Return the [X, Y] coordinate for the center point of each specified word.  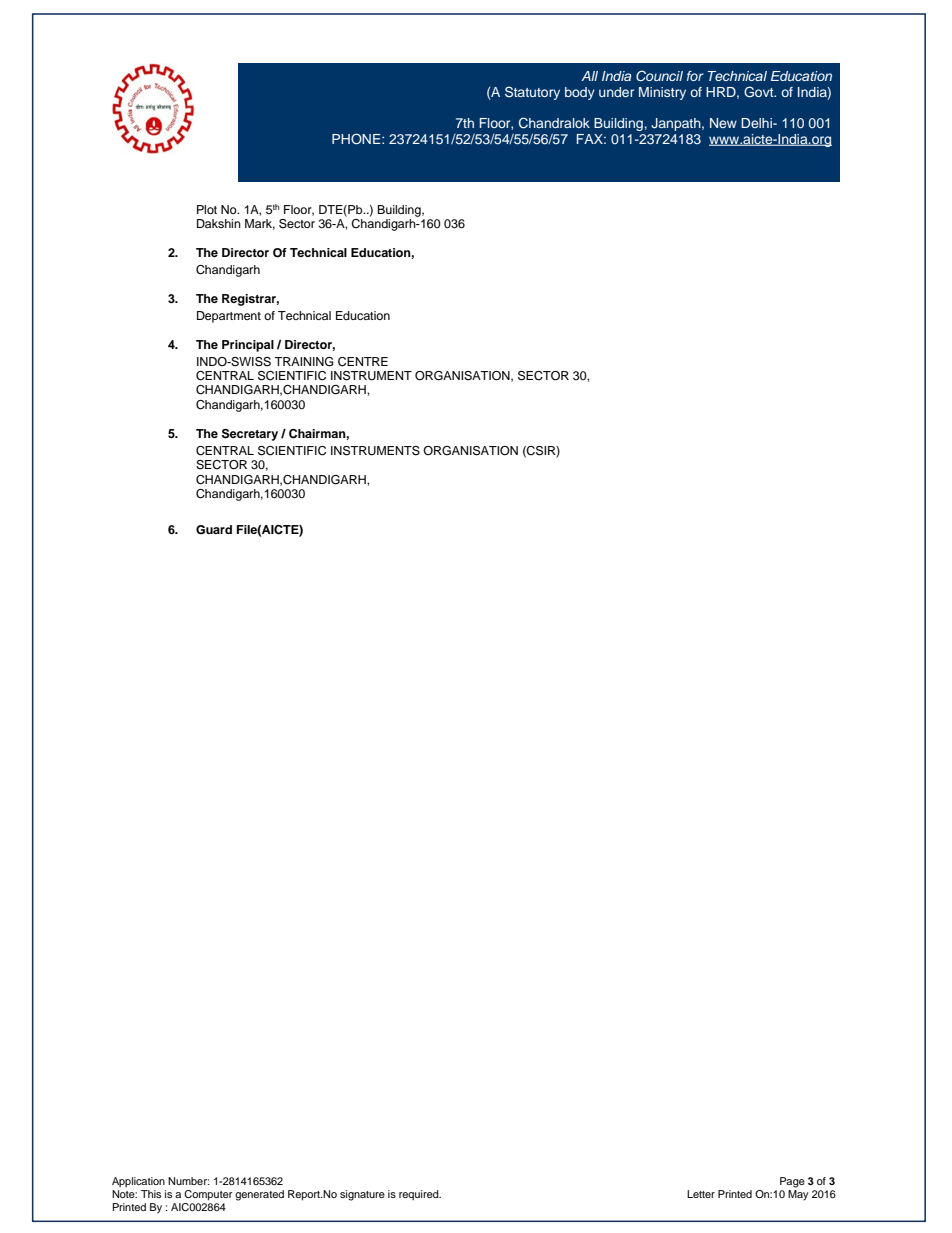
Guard [214, 530]
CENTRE [363, 362]
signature [362, 1195]
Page [792, 1182]
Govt [760, 92]
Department [229, 317]
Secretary [250, 435]
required [420, 1195]
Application [138, 1182]
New [723, 123]
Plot [207, 209]
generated [259, 1195]
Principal [248, 346]
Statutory [532, 93]
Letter [701, 1194]
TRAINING [304, 362]
